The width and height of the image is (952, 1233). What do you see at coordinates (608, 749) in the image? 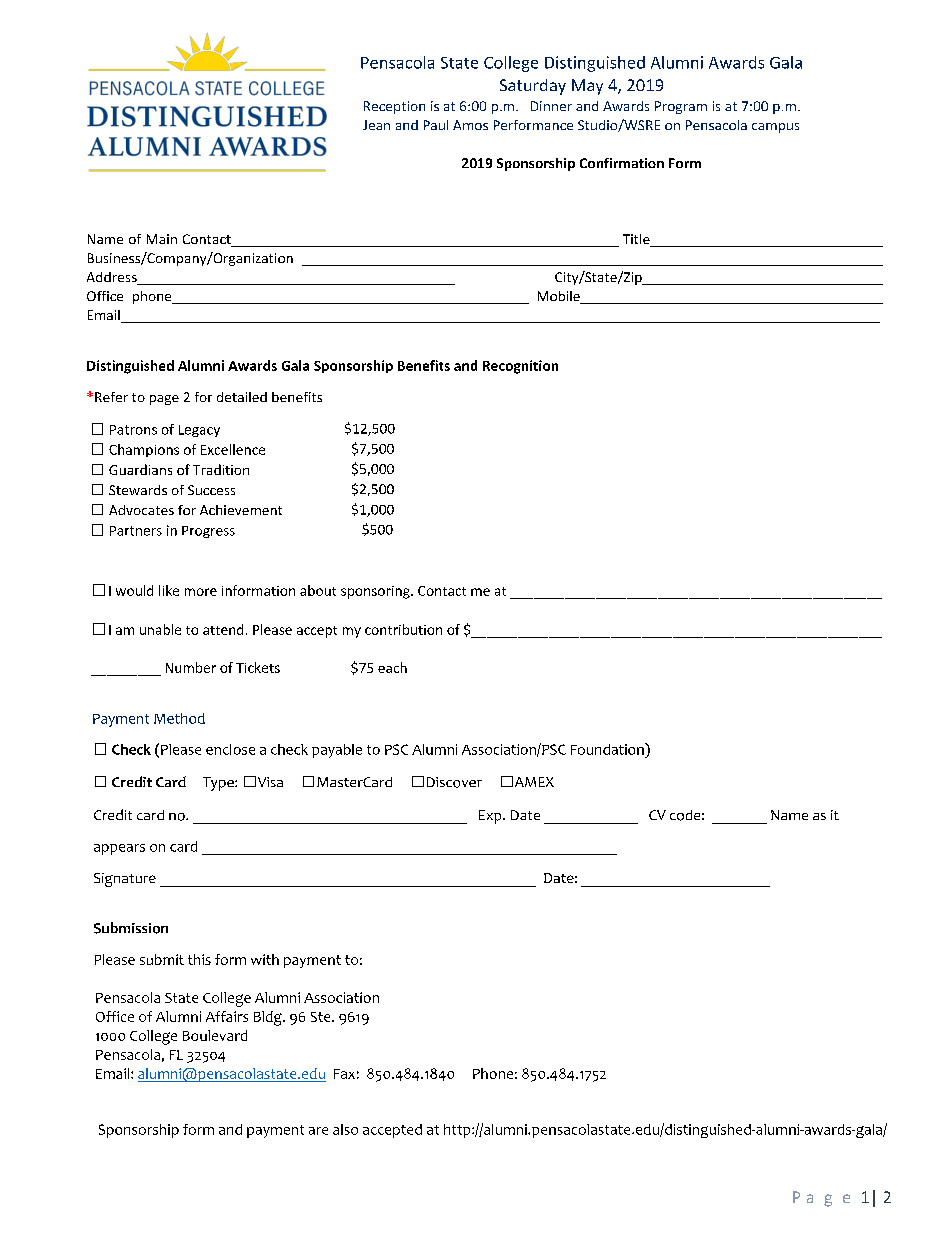
I see `Foundation` at bounding box center [608, 749].
